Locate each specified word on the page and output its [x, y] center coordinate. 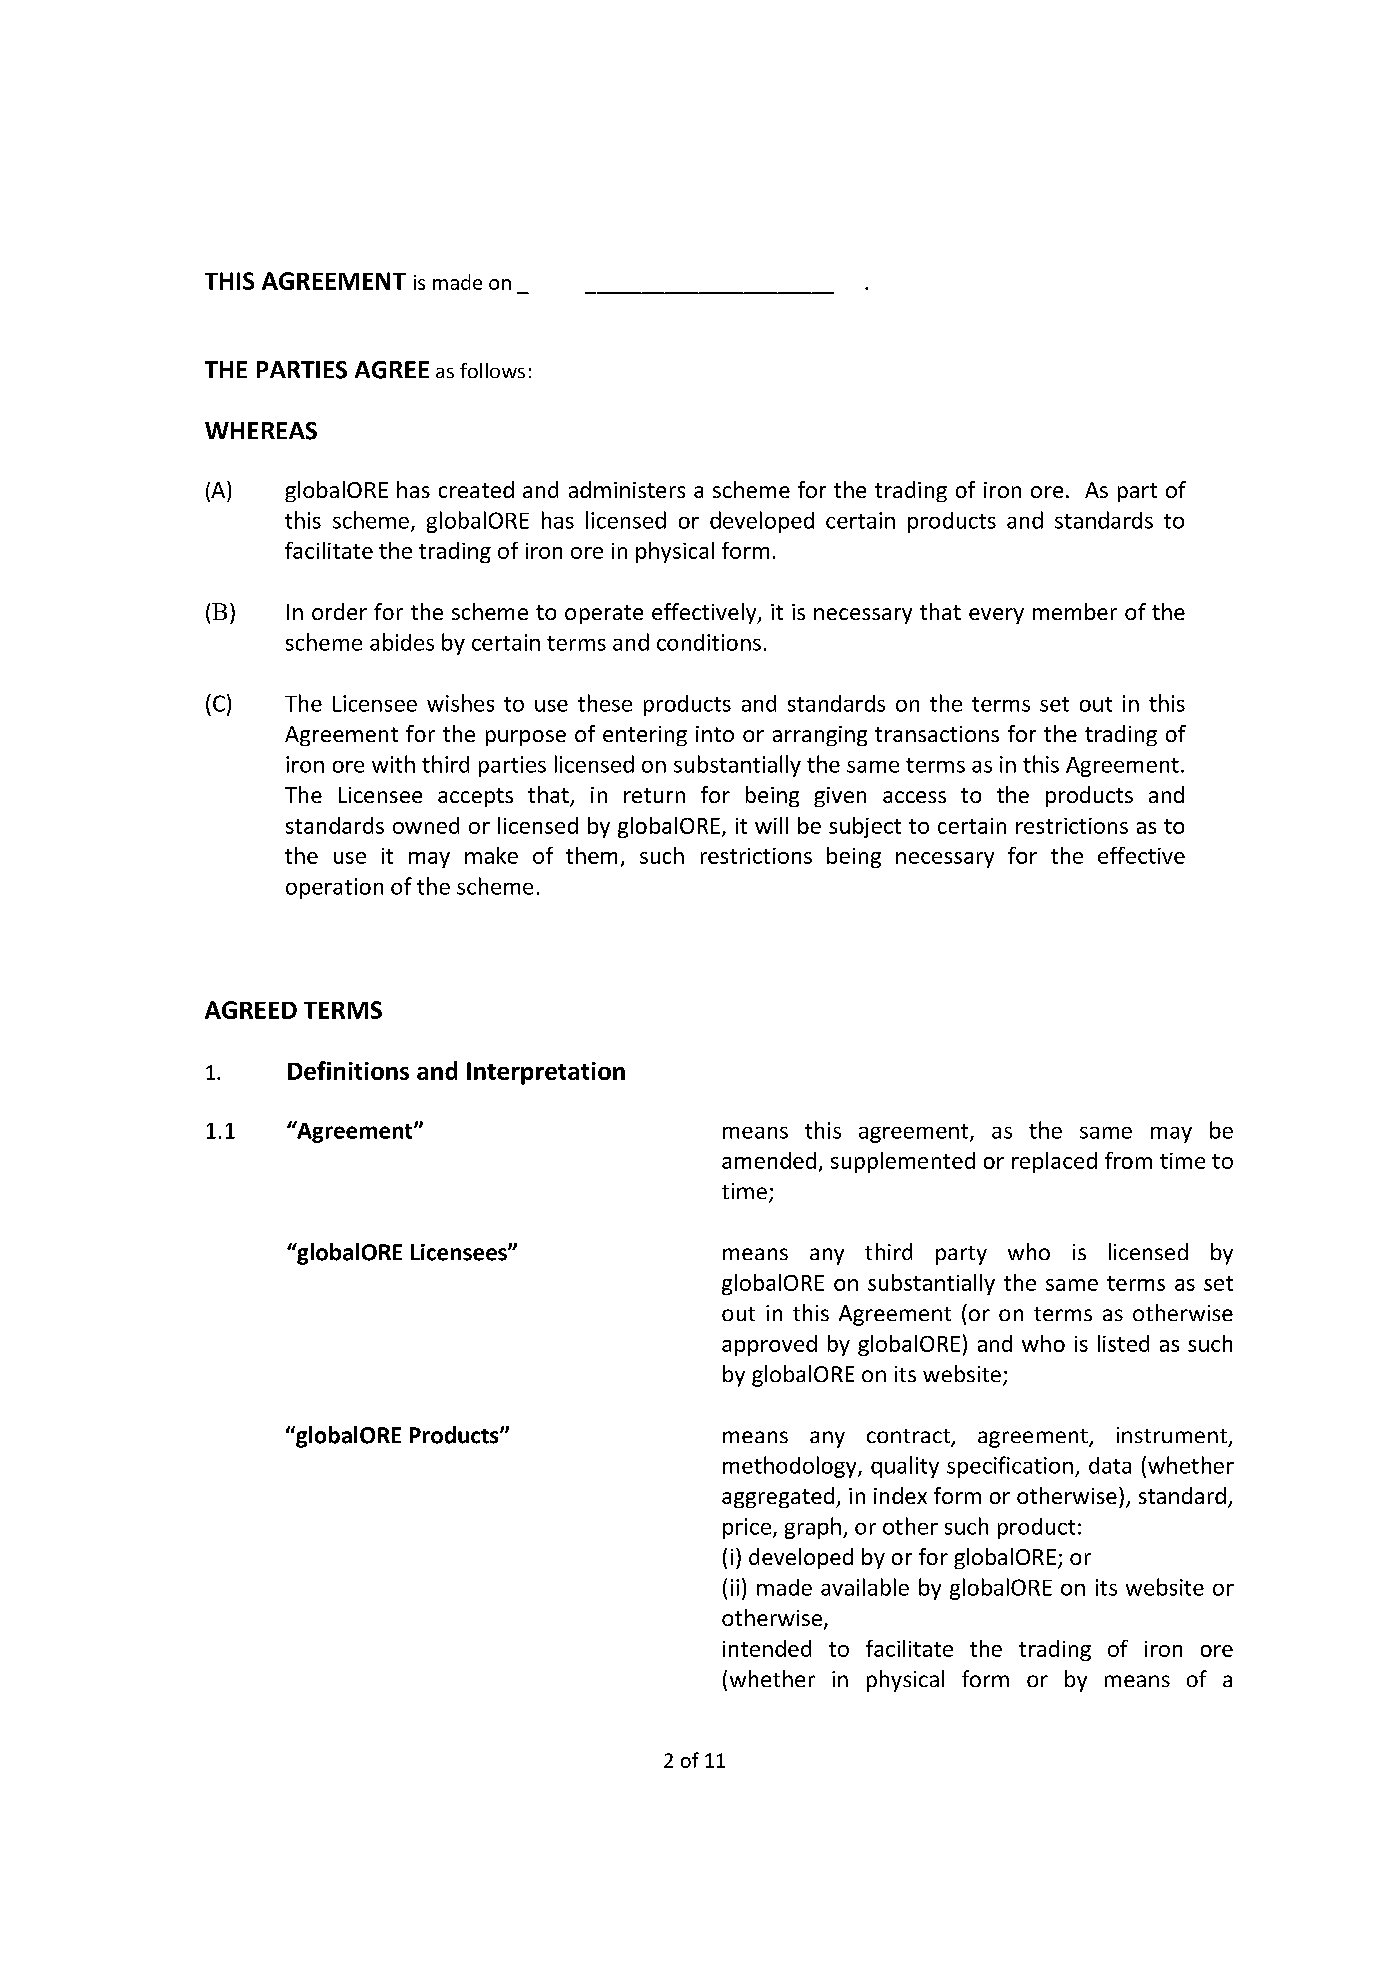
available [865, 1587]
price [747, 1528]
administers [627, 489]
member [1075, 611]
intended [767, 1648]
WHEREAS [261, 431]
